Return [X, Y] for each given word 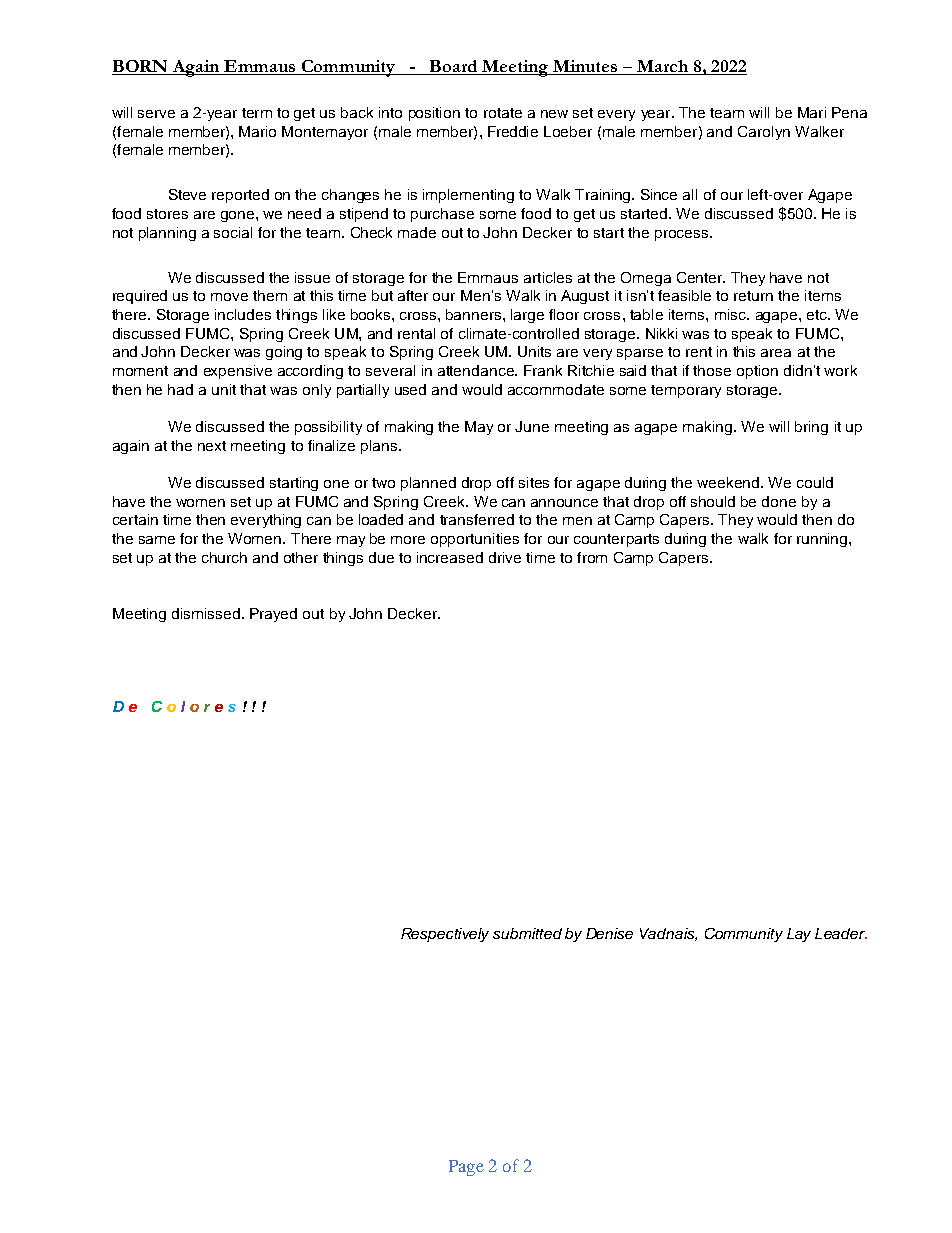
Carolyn [764, 133]
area [776, 353]
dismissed [206, 613]
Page [466, 1168]
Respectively [445, 935]
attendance [477, 370]
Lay [799, 935]
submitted [527, 933]
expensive [238, 372]
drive [505, 557]
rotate [503, 113]
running [822, 540]
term [257, 113]
